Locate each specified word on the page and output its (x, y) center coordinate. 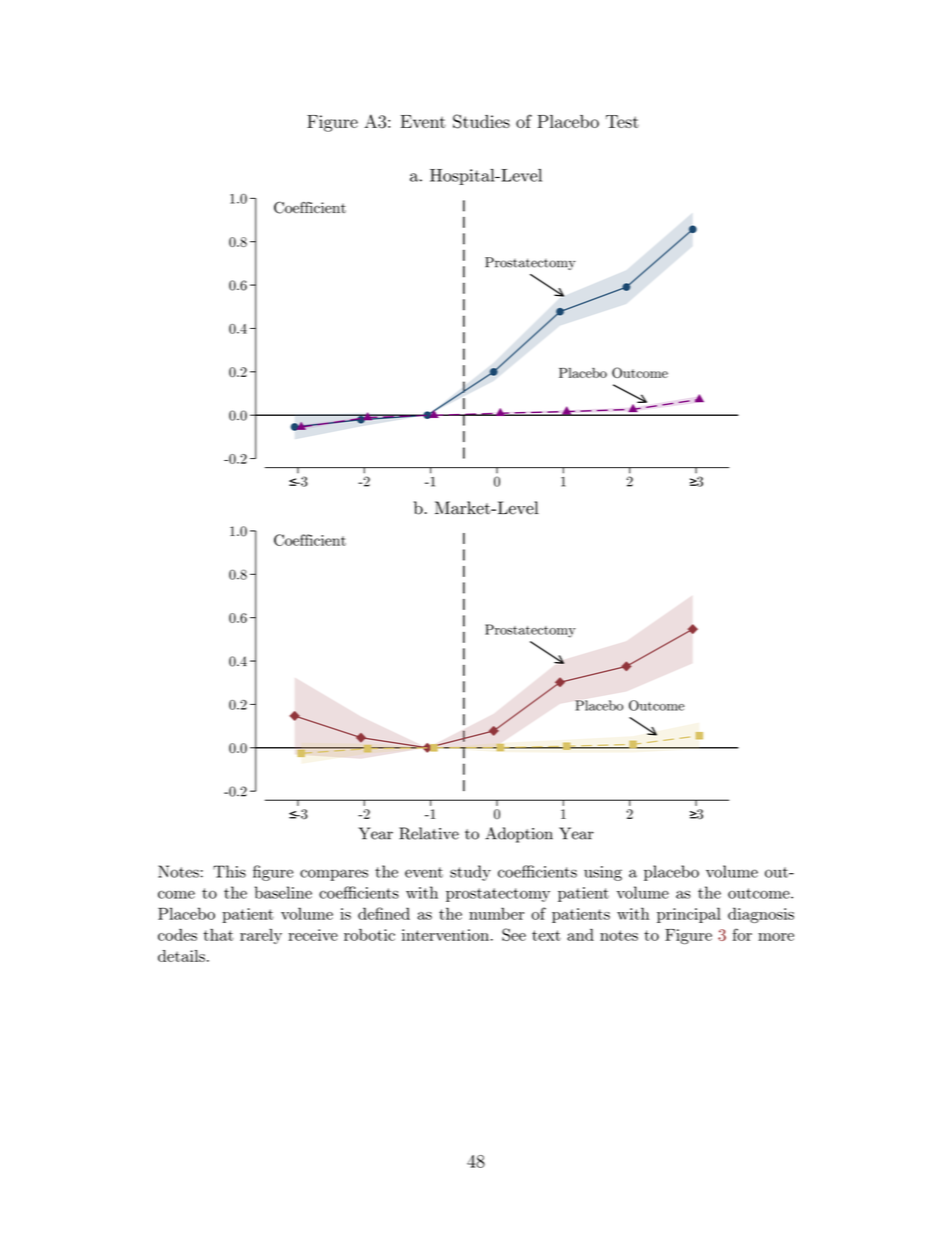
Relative (429, 833)
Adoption (519, 835)
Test (622, 121)
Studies (481, 121)
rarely (261, 936)
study (470, 873)
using (603, 873)
